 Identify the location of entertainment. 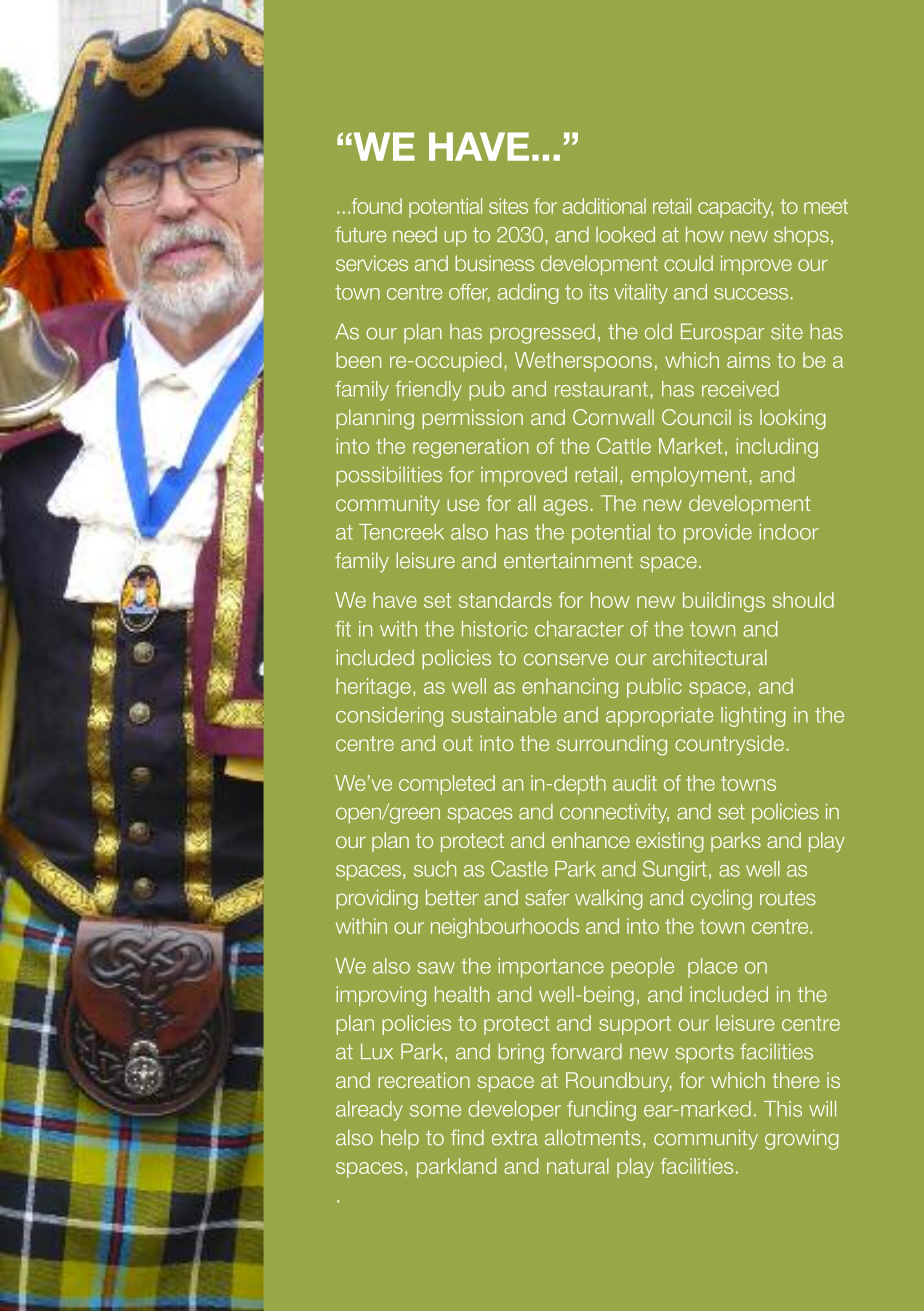
(568, 560).
